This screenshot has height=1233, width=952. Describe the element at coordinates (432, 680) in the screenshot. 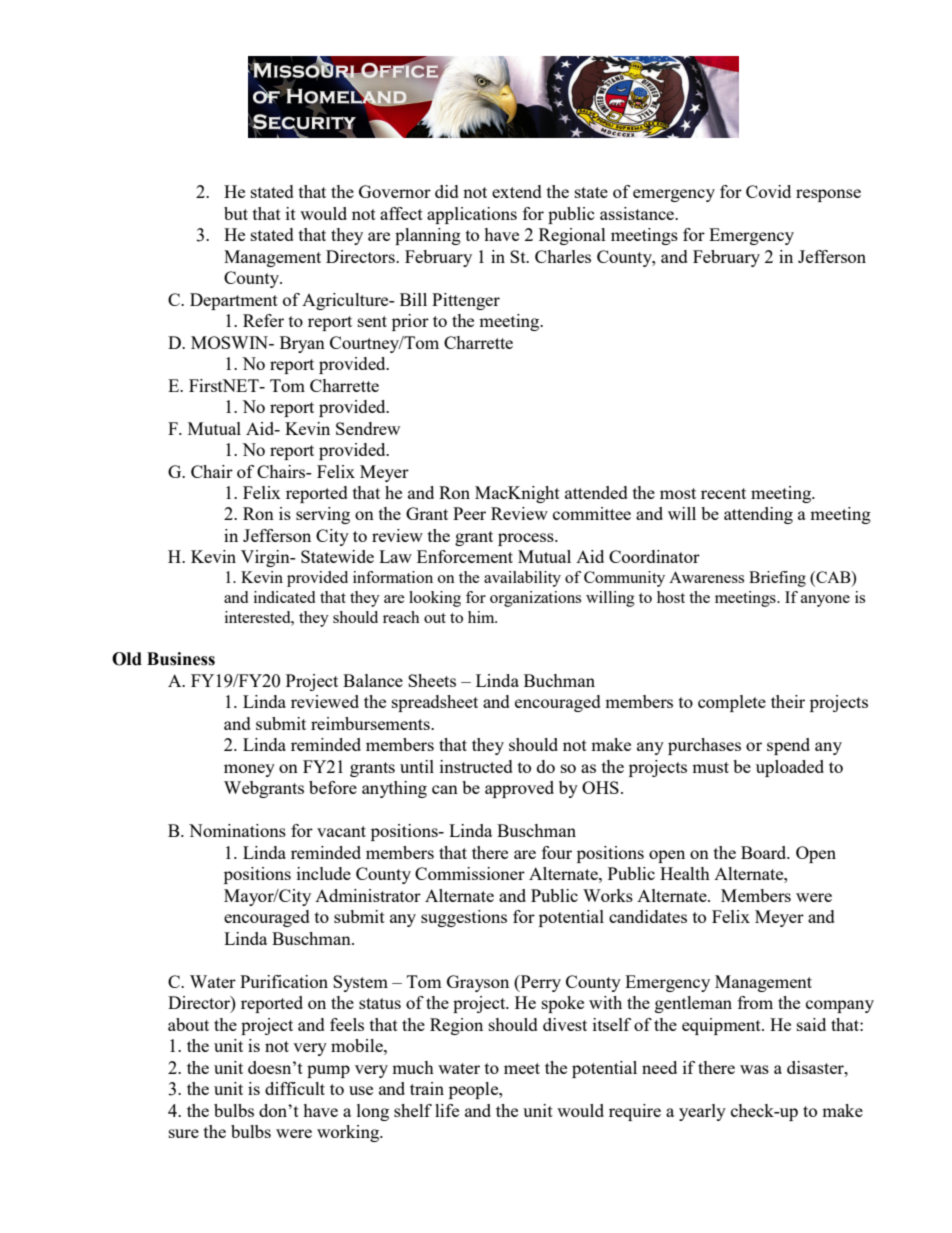

I see `Sheets` at that location.
